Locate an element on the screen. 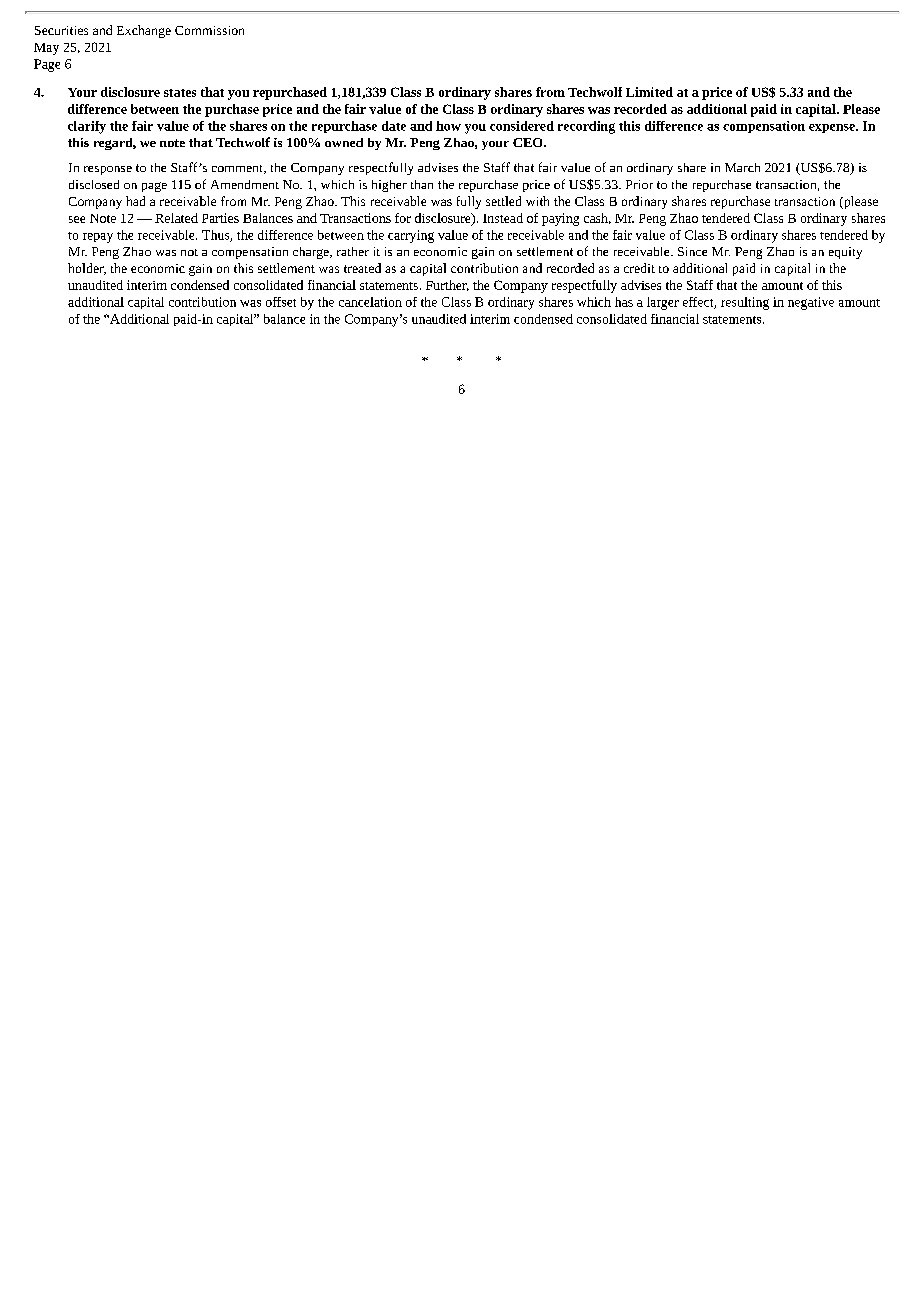 This screenshot has height=1308, width=924. how is located at coordinates (448, 126).
